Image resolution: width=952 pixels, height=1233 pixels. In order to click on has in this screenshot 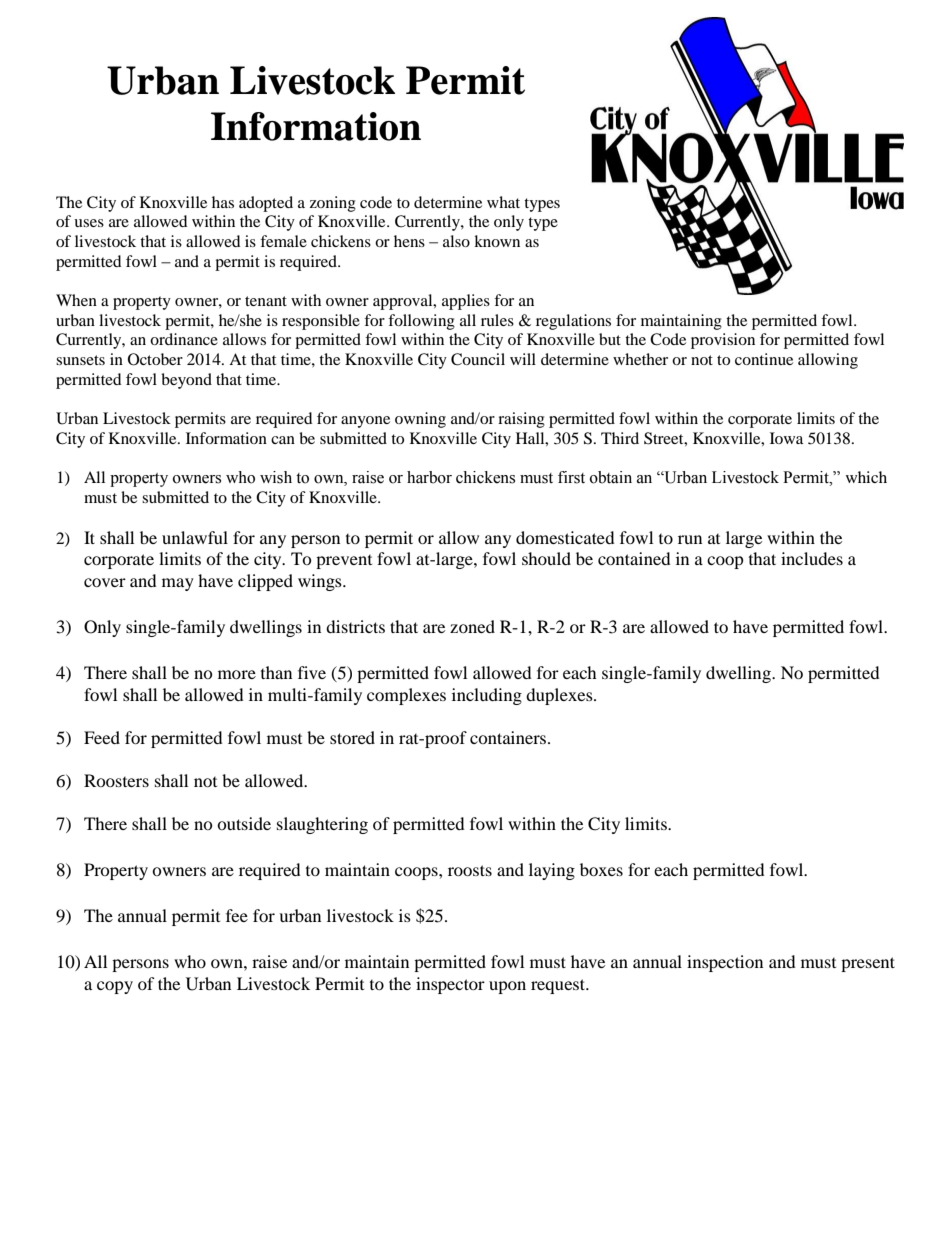, I will do `click(223, 202)`.
